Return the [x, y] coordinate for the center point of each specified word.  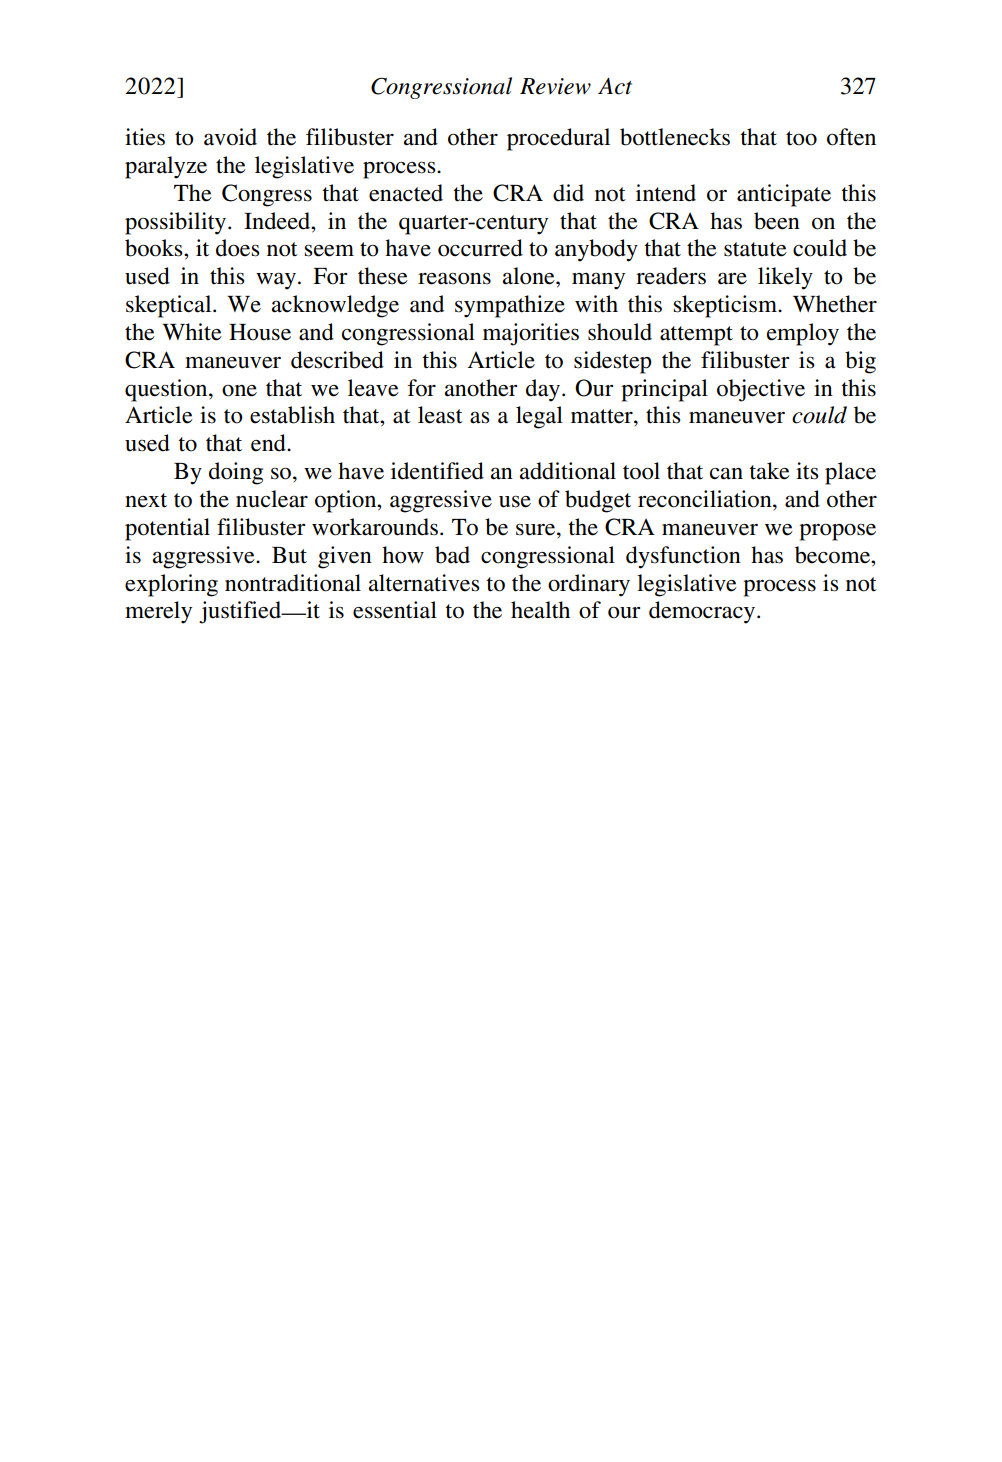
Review [555, 86]
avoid [230, 137]
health [540, 610]
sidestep [613, 362]
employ [803, 334]
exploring [171, 585]
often [851, 137]
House [260, 332]
